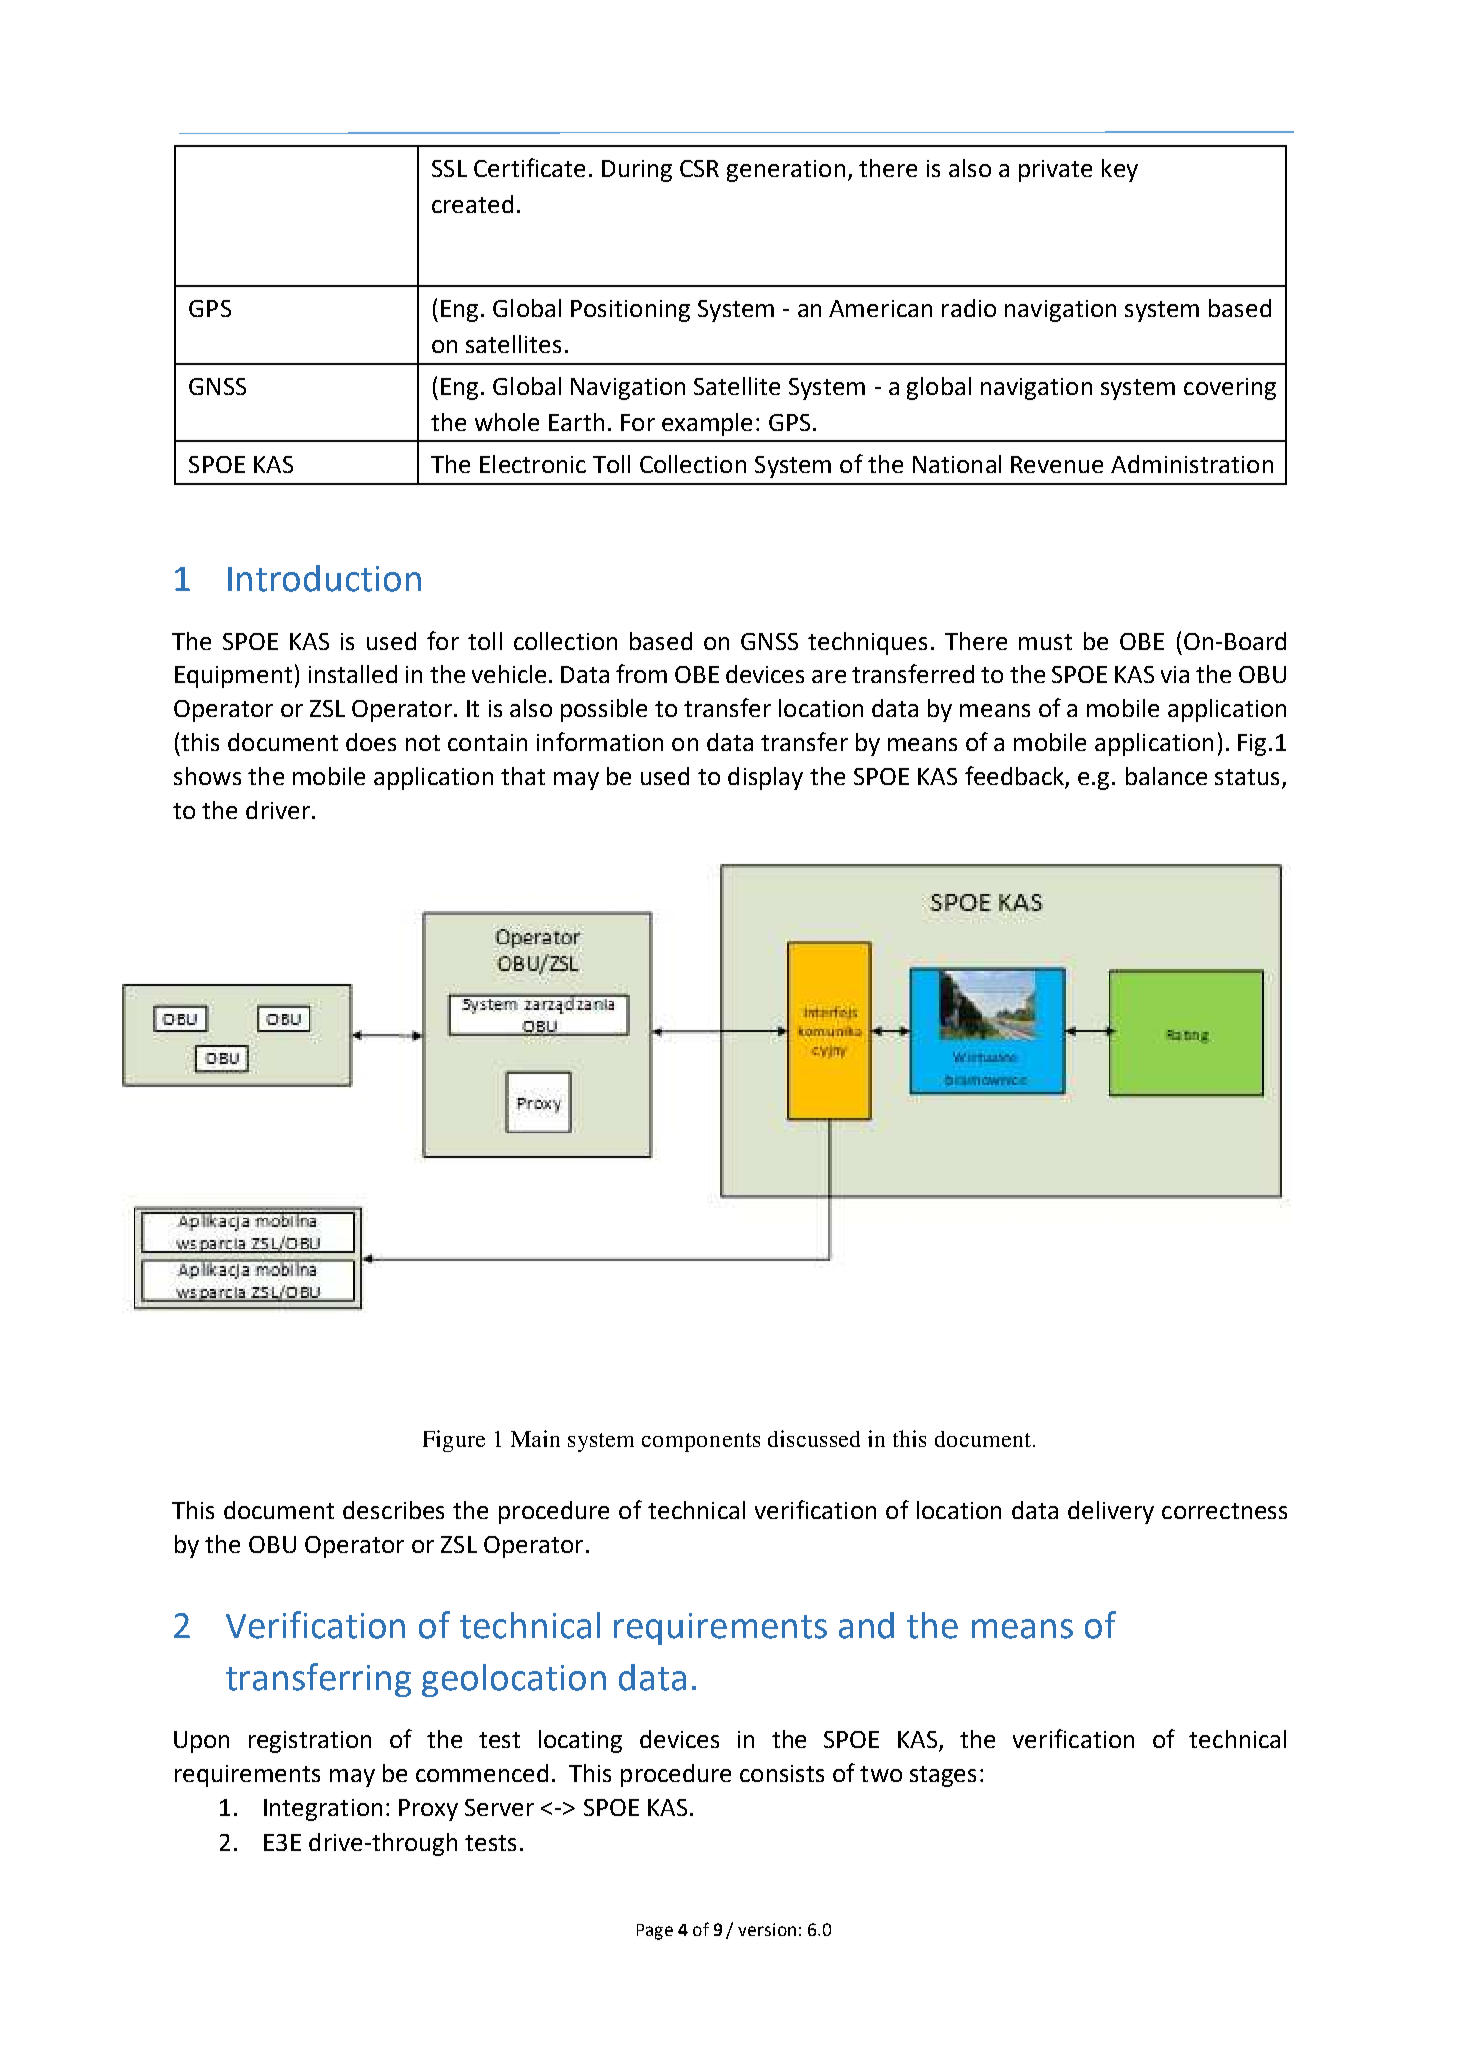 This page has height=2065, width=1459. What do you see at coordinates (1175, 674) in the page?
I see `via` at bounding box center [1175, 674].
